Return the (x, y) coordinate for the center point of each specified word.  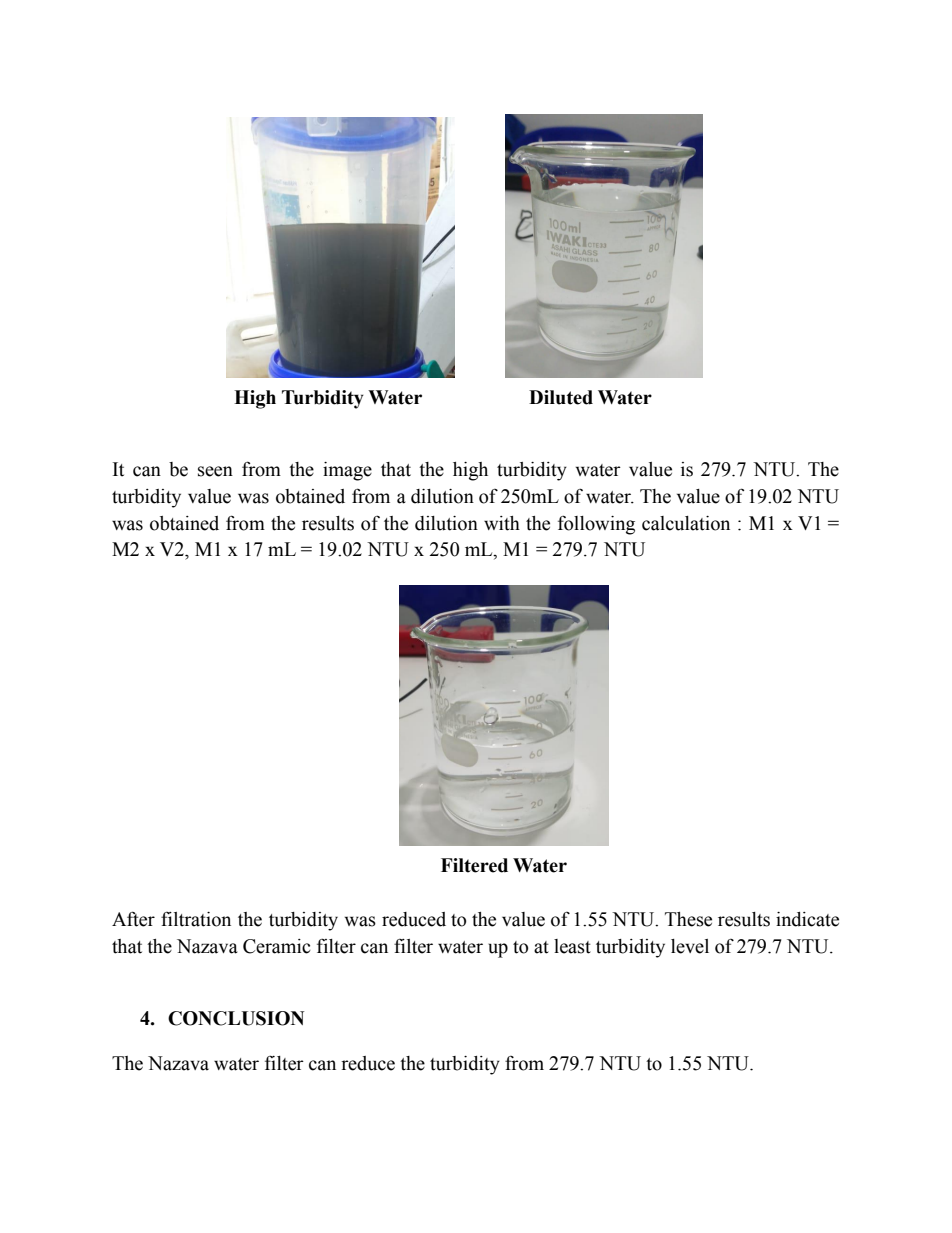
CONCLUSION (236, 1018)
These (688, 919)
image (347, 471)
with (502, 523)
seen (215, 471)
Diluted (561, 397)
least (572, 946)
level (690, 946)
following (596, 525)
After (133, 919)
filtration (196, 919)
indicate (807, 919)
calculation (686, 523)
